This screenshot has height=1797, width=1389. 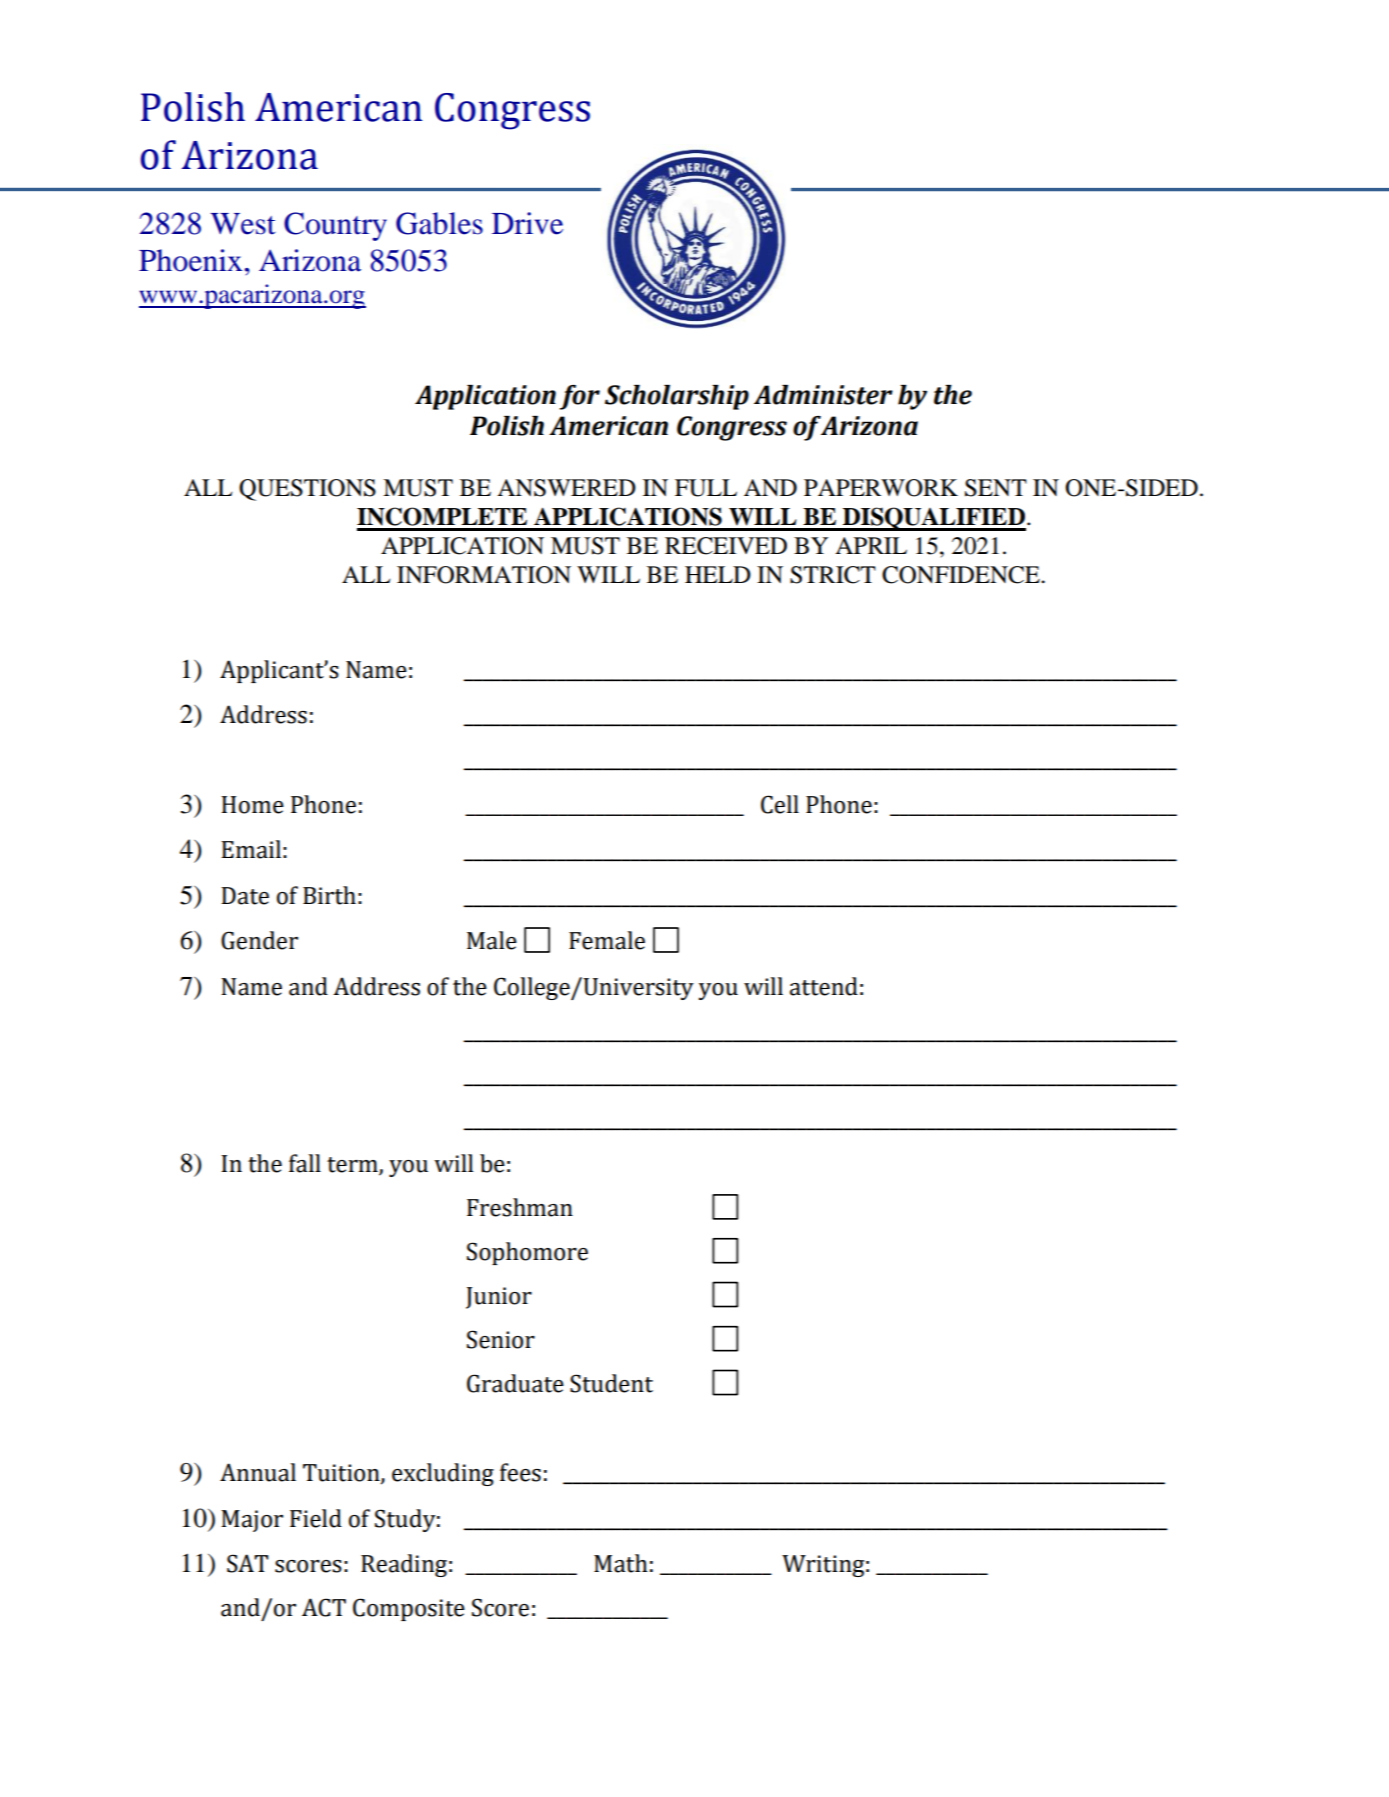 I want to click on West, so click(x=243, y=224).
